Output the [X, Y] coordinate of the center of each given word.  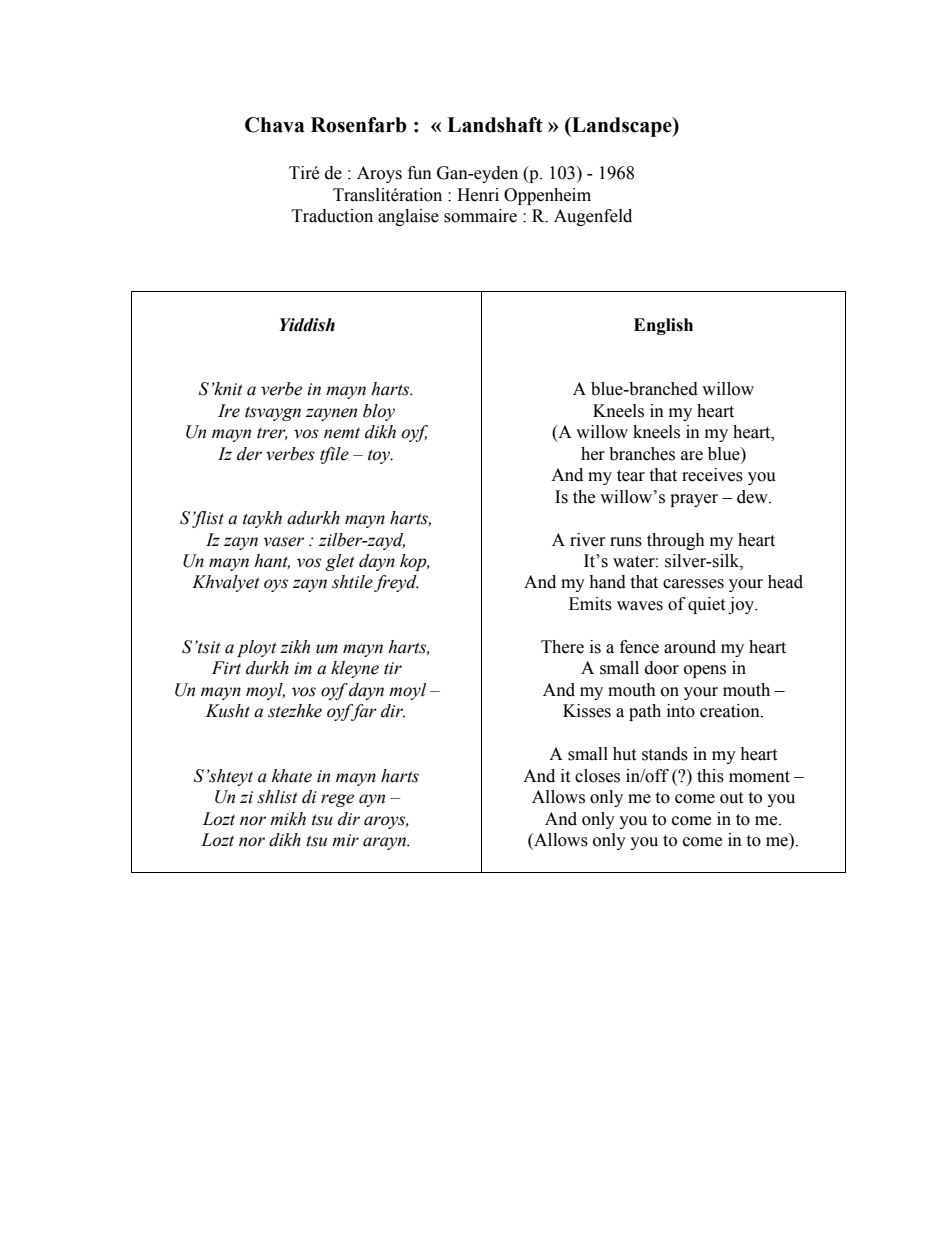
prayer [694, 500]
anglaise [408, 217]
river [588, 540]
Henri [478, 195]
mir [345, 840]
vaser [283, 542]
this [710, 776]
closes [597, 776]
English [663, 326]
